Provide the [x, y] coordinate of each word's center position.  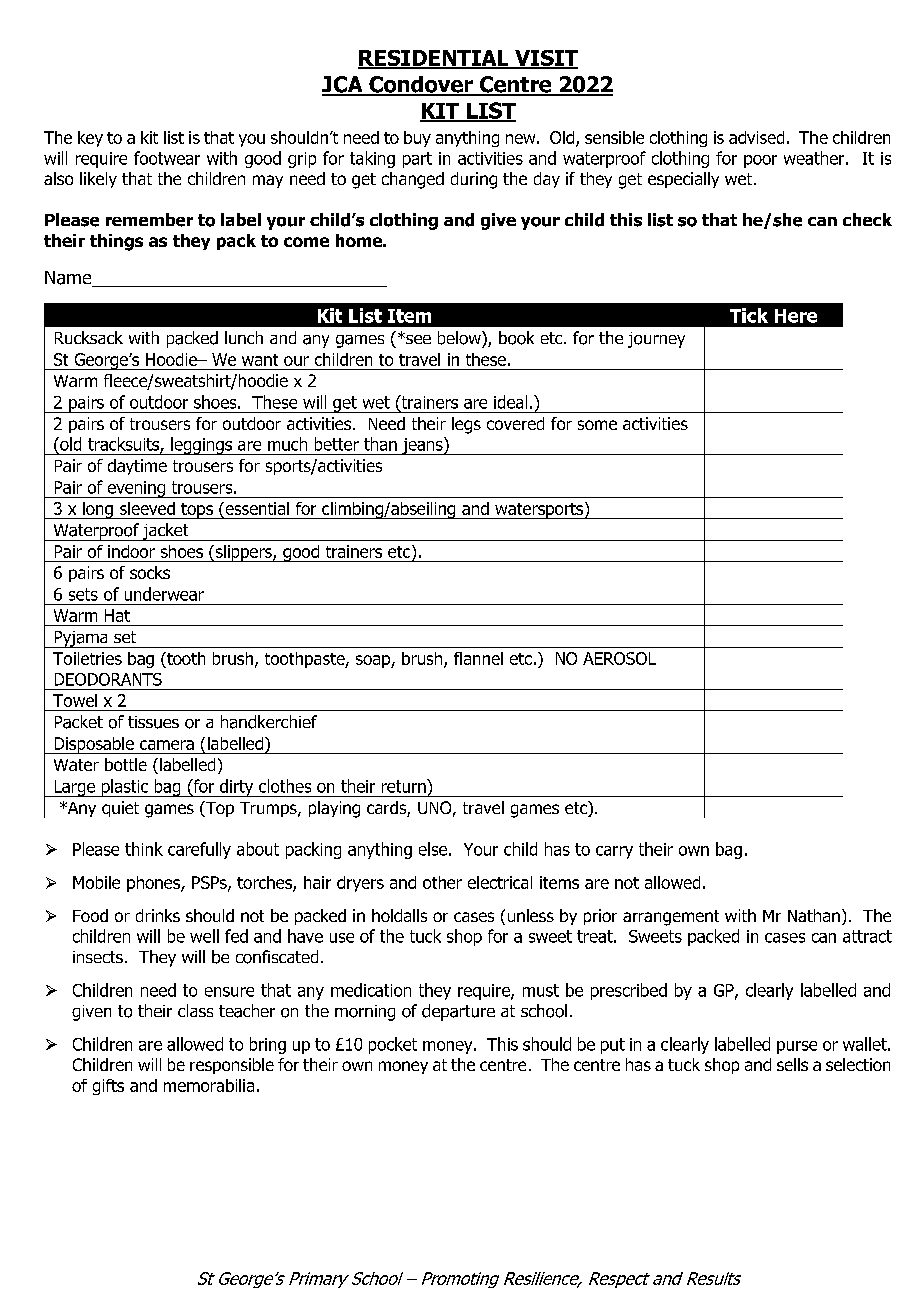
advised [756, 137]
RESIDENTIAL [434, 59]
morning [365, 1013]
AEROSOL [619, 658]
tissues [153, 722]
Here [796, 316]
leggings [201, 446]
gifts [108, 1087]
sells [792, 1064]
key [90, 139]
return [405, 786]
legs [466, 425]
